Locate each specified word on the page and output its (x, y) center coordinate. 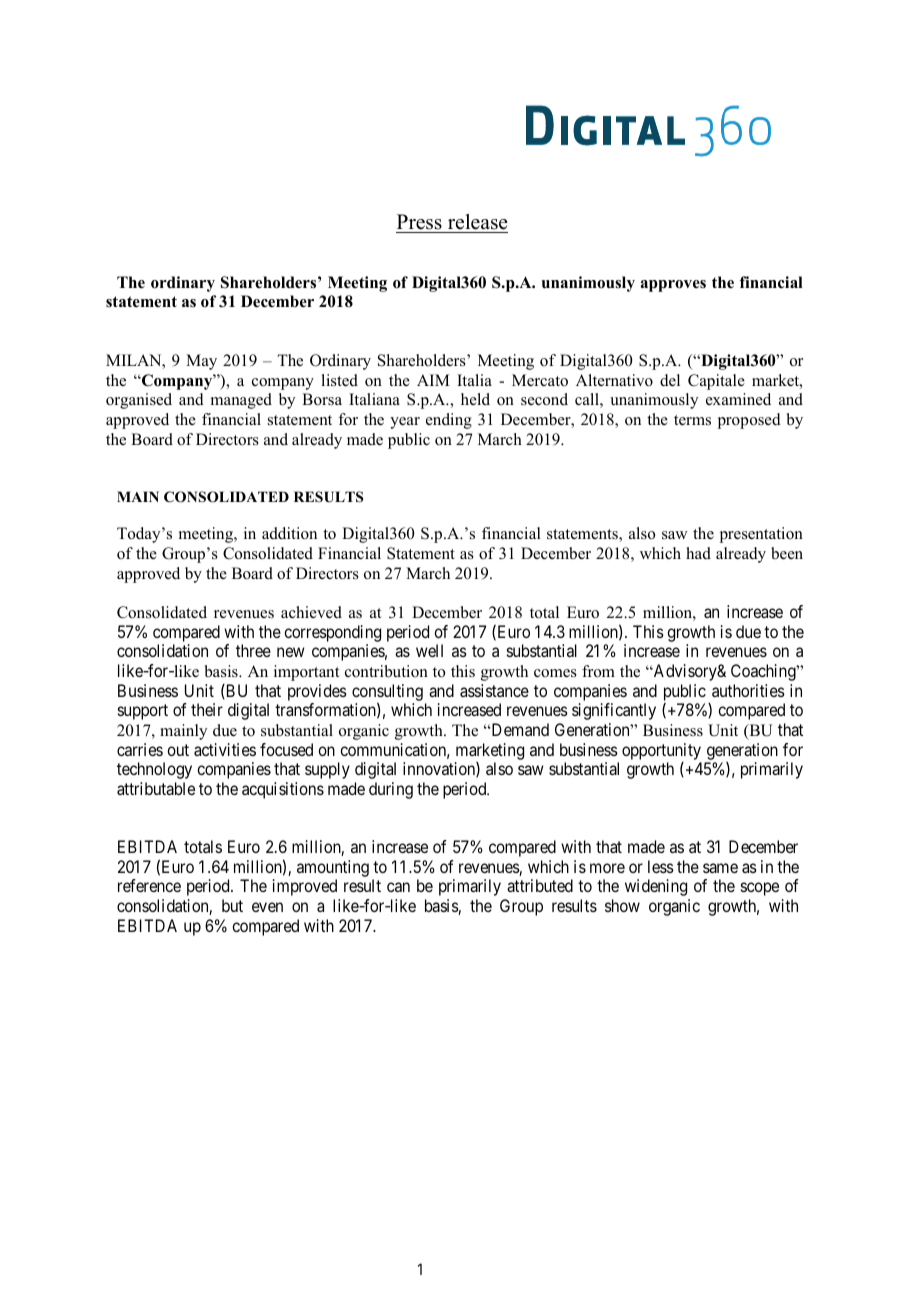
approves (673, 286)
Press (419, 222)
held (475, 399)
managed (241, 401)
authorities (748, 690)
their (207, 709)
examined (738, 399)
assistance (494, 690)
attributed (540, 885)
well (429, 650)
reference (149, 885)
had (698, 553)
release (478, 222)
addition (289, 533)
